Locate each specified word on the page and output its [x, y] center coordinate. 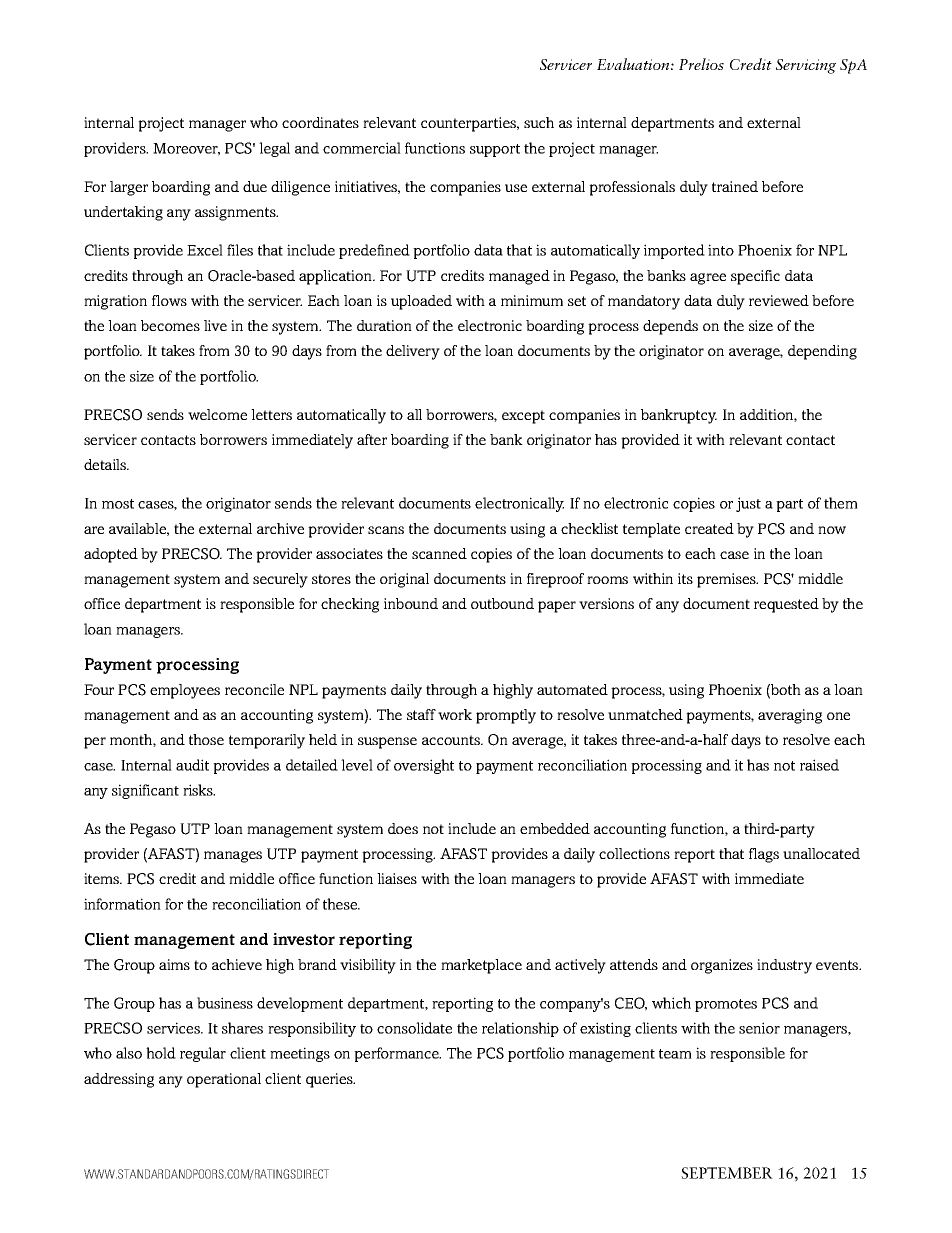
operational [224, 1080]
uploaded [421, 302]
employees [185, 691]
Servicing [806, 66]
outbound [502, 603]
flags [764, 855]
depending [822, 352]
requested [786, 605]
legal [274, 149]
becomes [170, 325]
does [403, 828]
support [495, 150]
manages [233, 857]
